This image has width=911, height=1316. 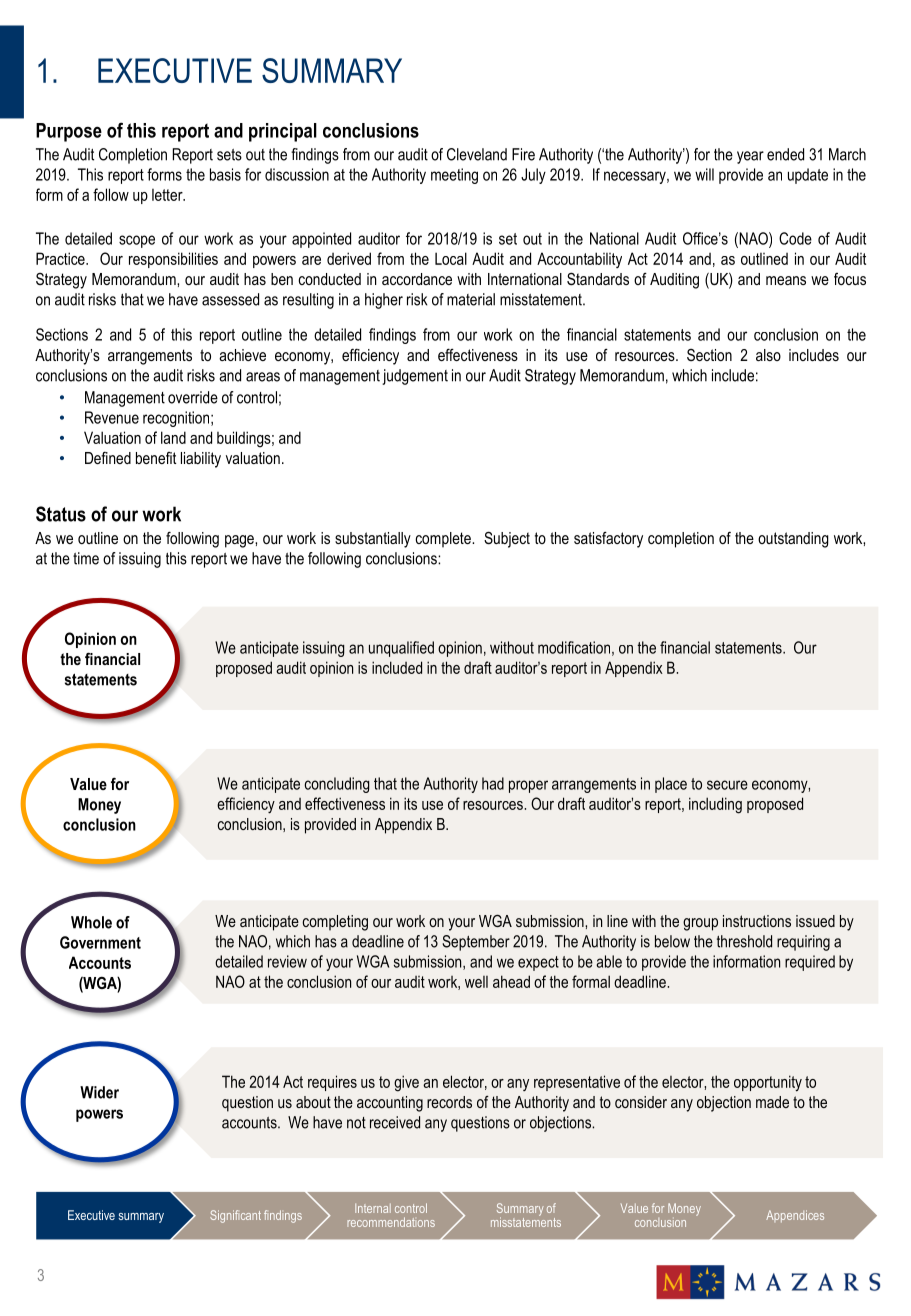 What do you see at coordinates (795, 1216) in the image?
I see `Appendices` at bounding box center [795, 1216].
